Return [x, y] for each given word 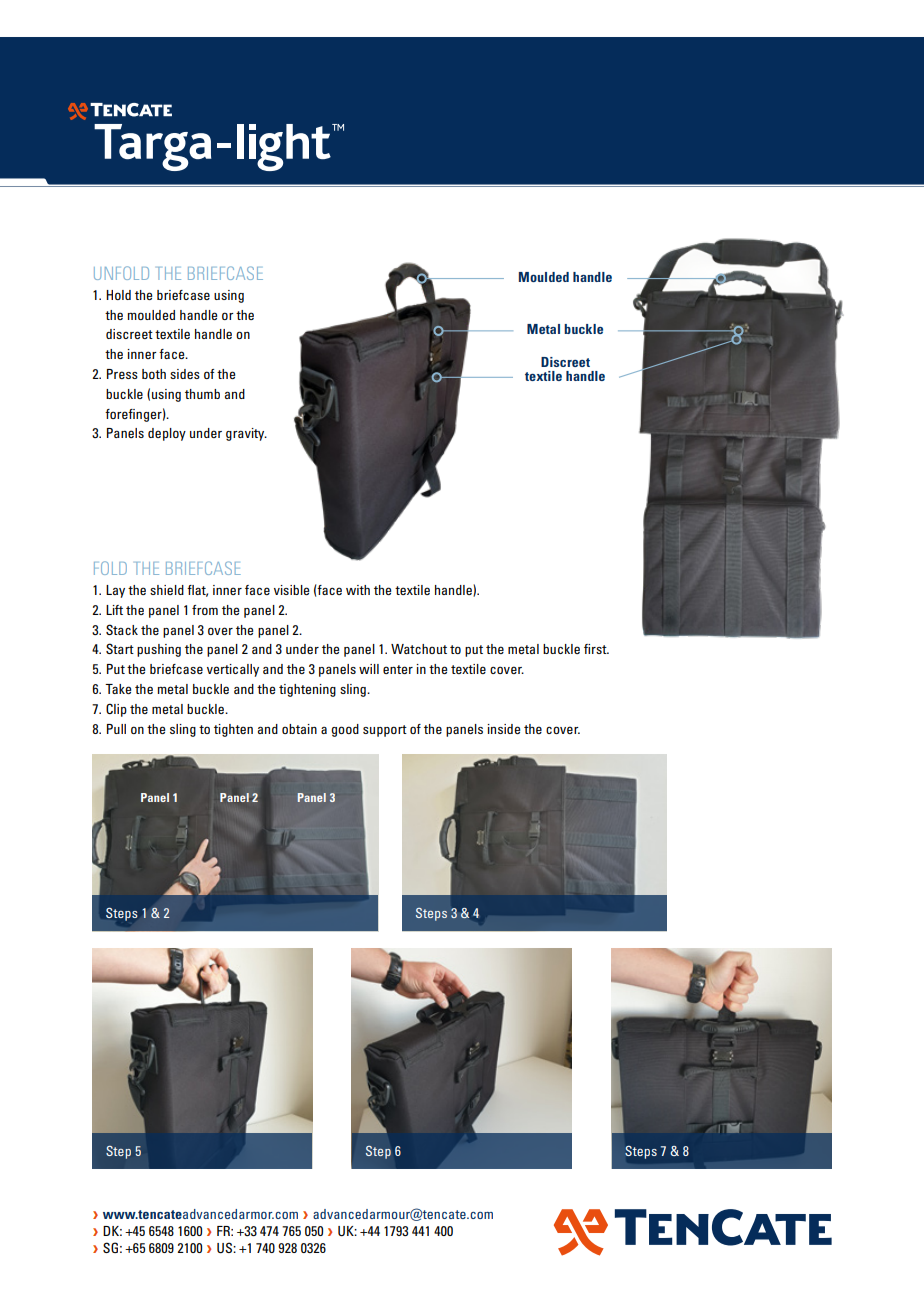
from [205, 610]
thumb [202, 394]
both [154, 374]
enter [398, 669]
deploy [167, 434]
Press [122, 374]
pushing [159, 650]
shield [167, 590]
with [358, 590]
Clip [116, 710]
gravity [246, 434]
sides [185, 374]
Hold [118, 295]
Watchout [419, 649]
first [596, 649]
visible [291, 590]
